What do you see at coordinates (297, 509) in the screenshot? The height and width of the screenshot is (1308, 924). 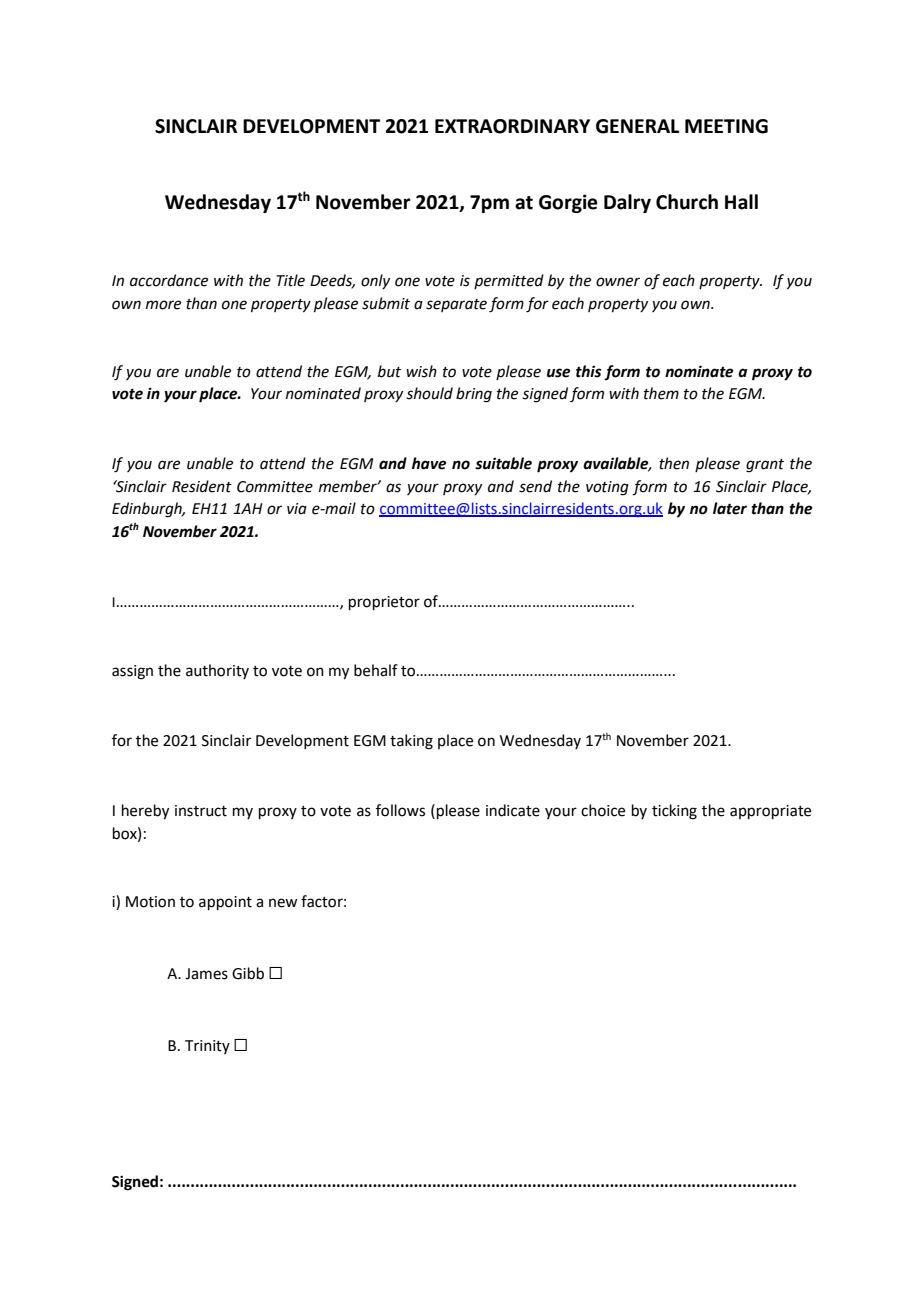 I see `via` at bounding box center [297, 509].
